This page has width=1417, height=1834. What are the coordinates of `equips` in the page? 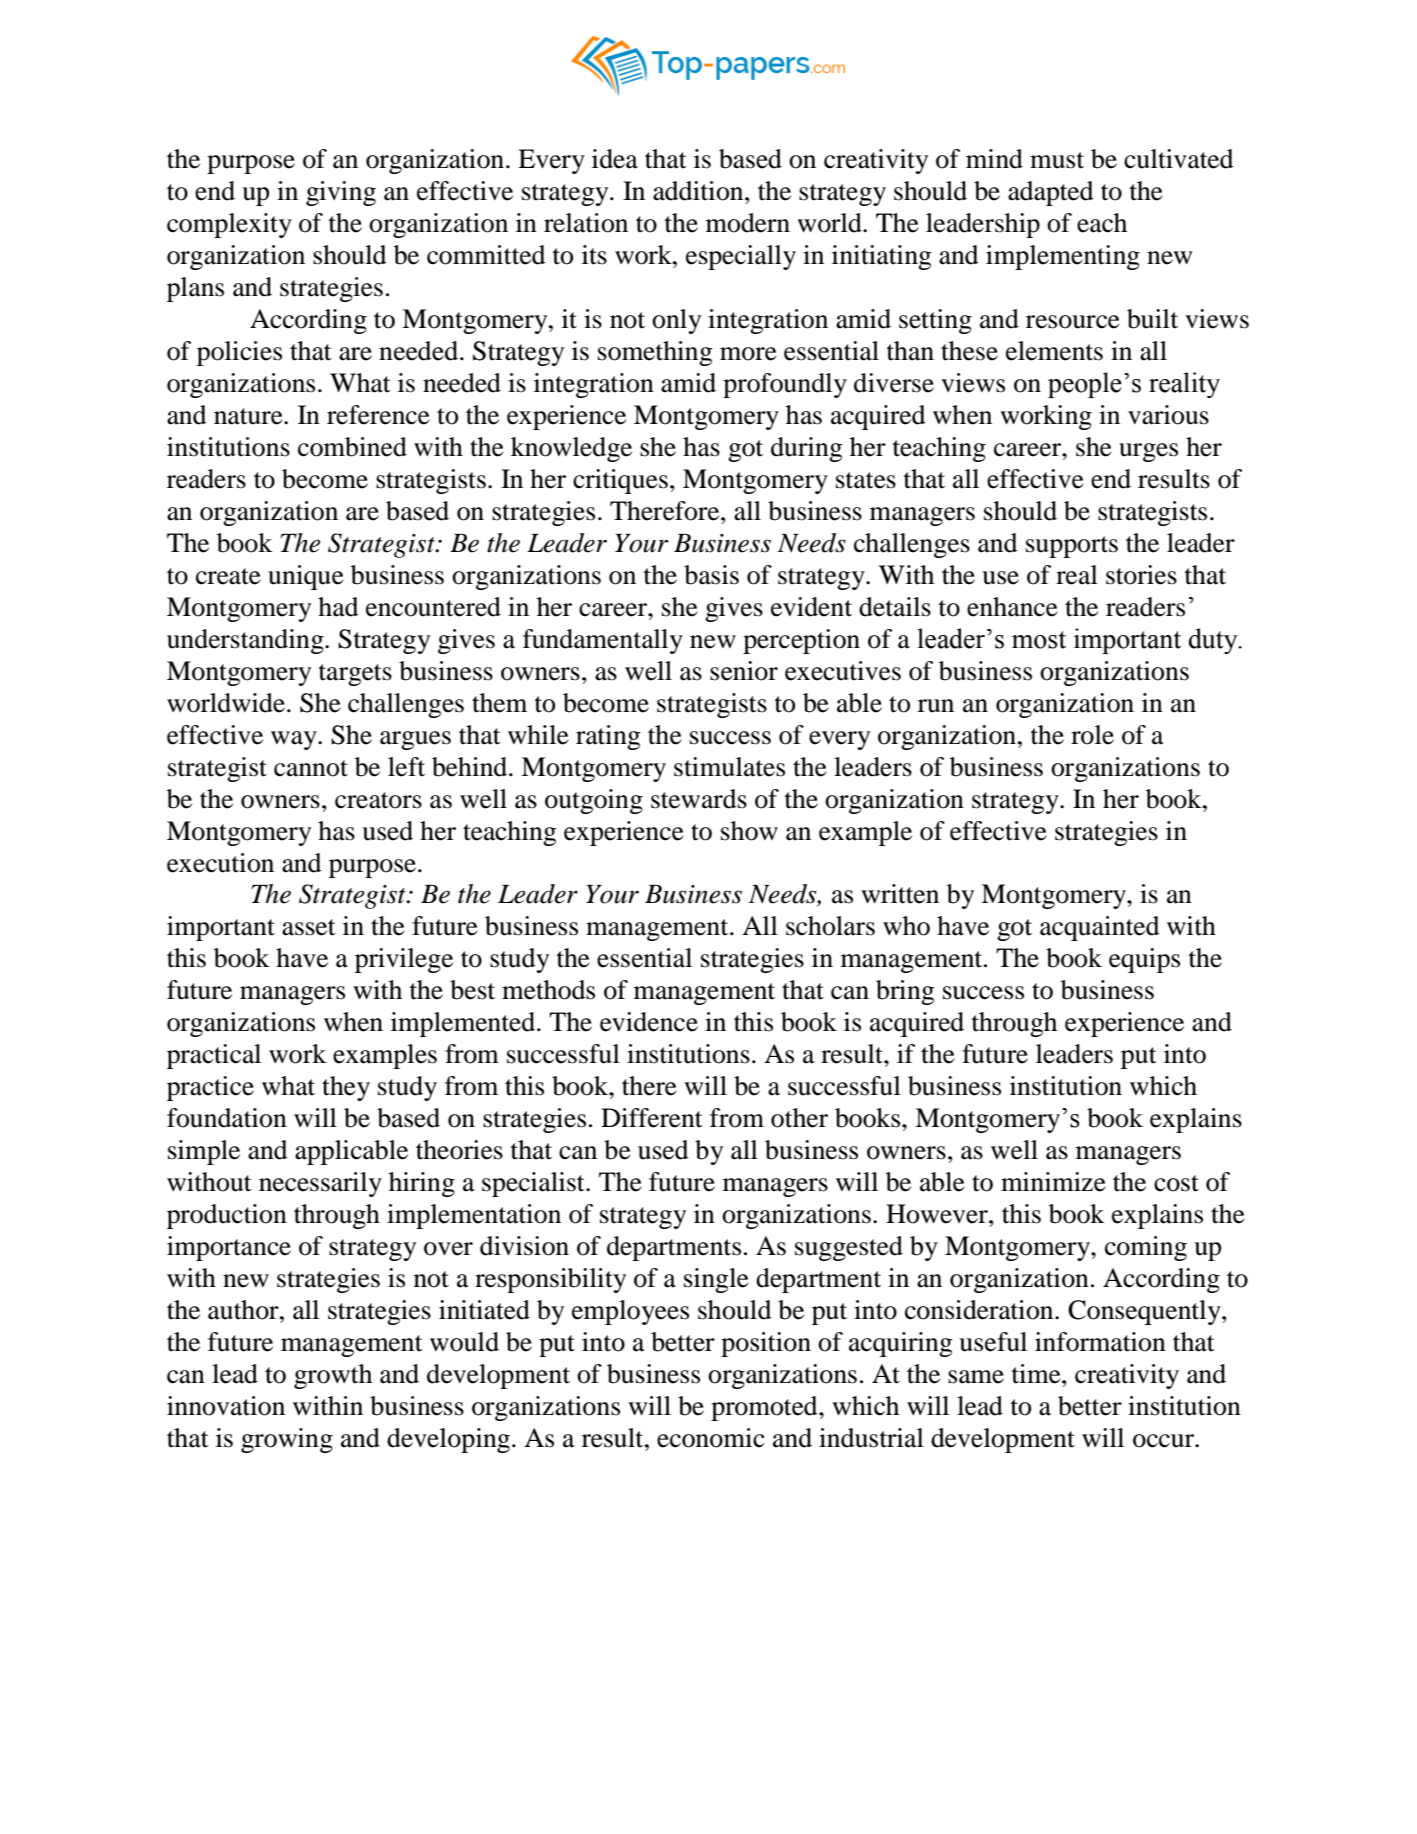 It's located at (1144, 960).
